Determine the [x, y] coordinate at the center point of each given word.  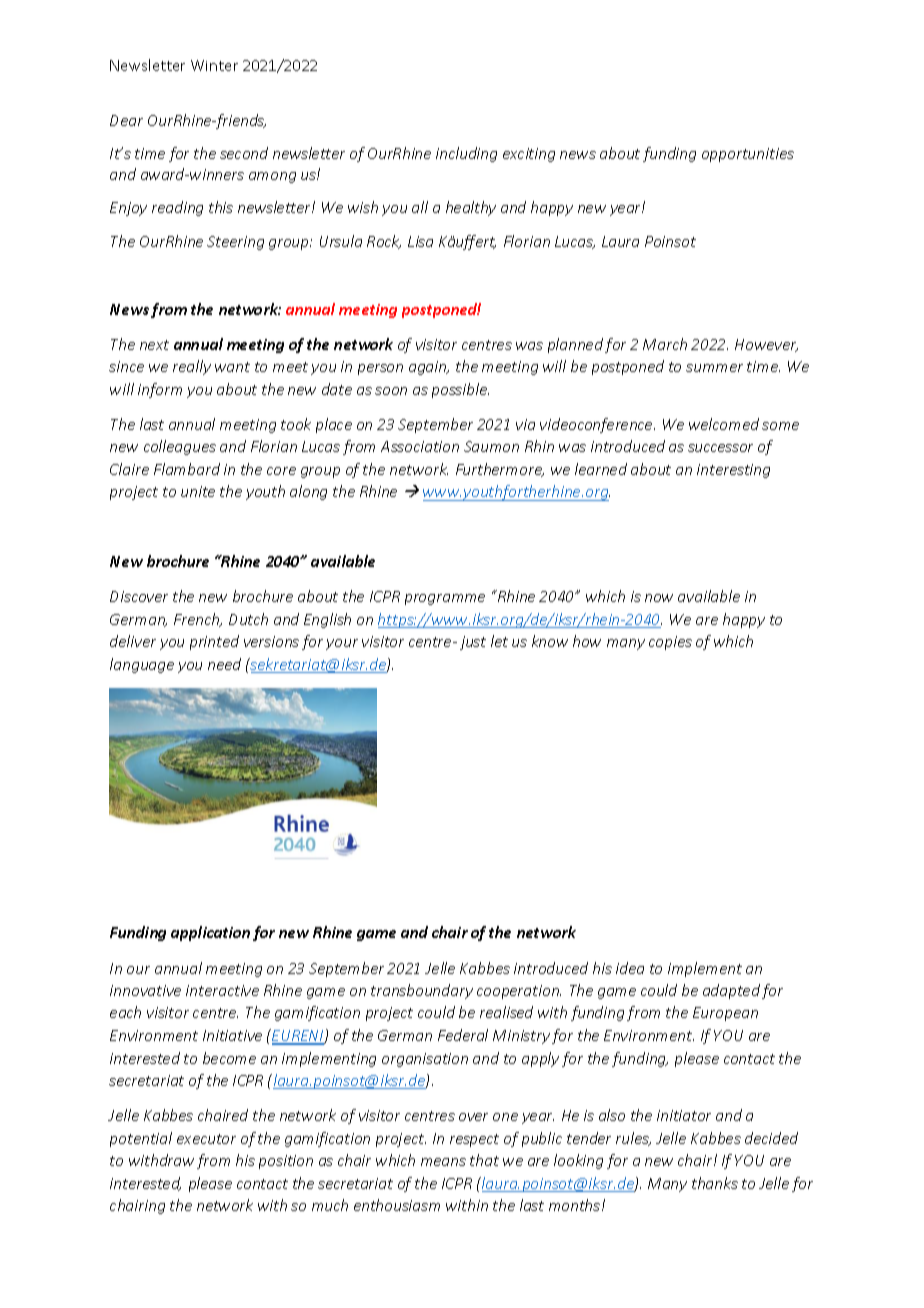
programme [445, 599]
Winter [214, 65]
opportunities [748, 155]
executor [206, 1139]
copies [670, 643]
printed [214, 642]
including [466, 154]
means [443, 1162]
